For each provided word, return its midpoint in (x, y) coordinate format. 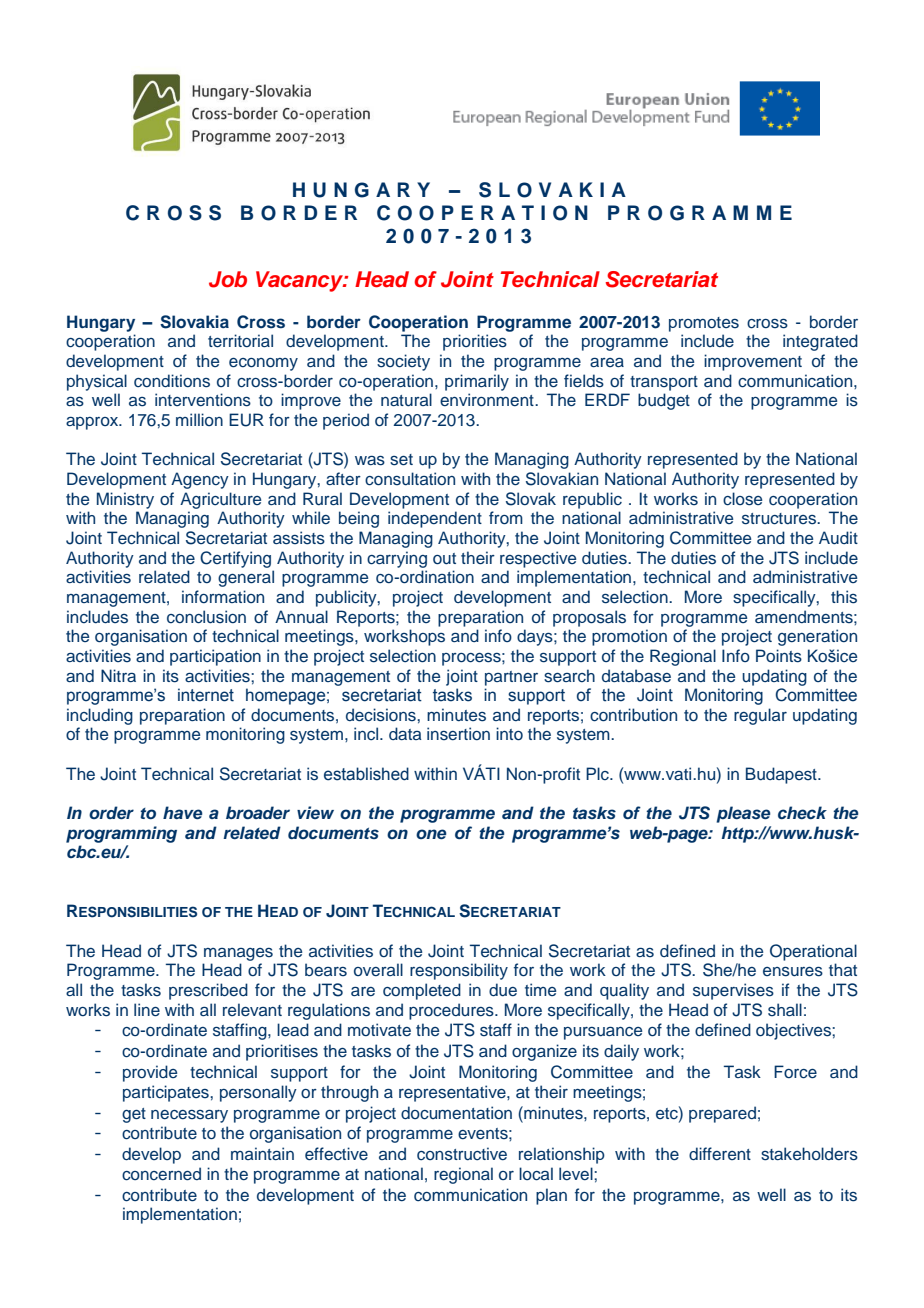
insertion (458, 733)
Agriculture (220, 500)
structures (780, 519)
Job (228, 279)
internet (206, 695)
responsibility (459, 971)
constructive (462, 1154)
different (720, 1153)
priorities (475, 342)
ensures (793, 972)
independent (435, 519)
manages (238, 954)
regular (760, 716)
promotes (704, 324)
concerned (161, 1174)
